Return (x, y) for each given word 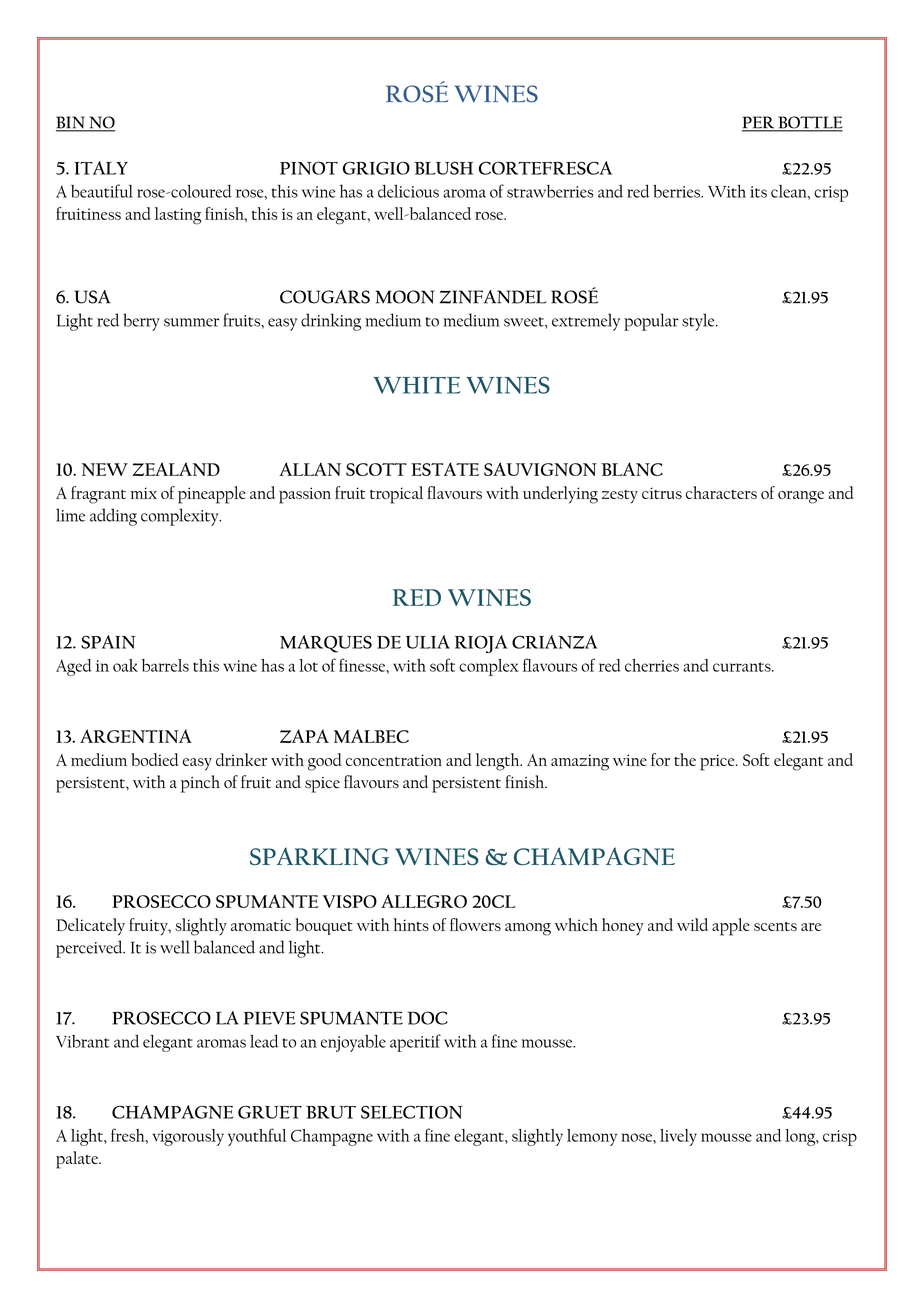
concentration (394, 760)
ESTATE (445, 469)
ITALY (101, 168)
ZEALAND (176, 469)
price (718, 762)
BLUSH (443, 168)
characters (721, 492)
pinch (200, 784)
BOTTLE (809, 123)
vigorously (188, 1137)
